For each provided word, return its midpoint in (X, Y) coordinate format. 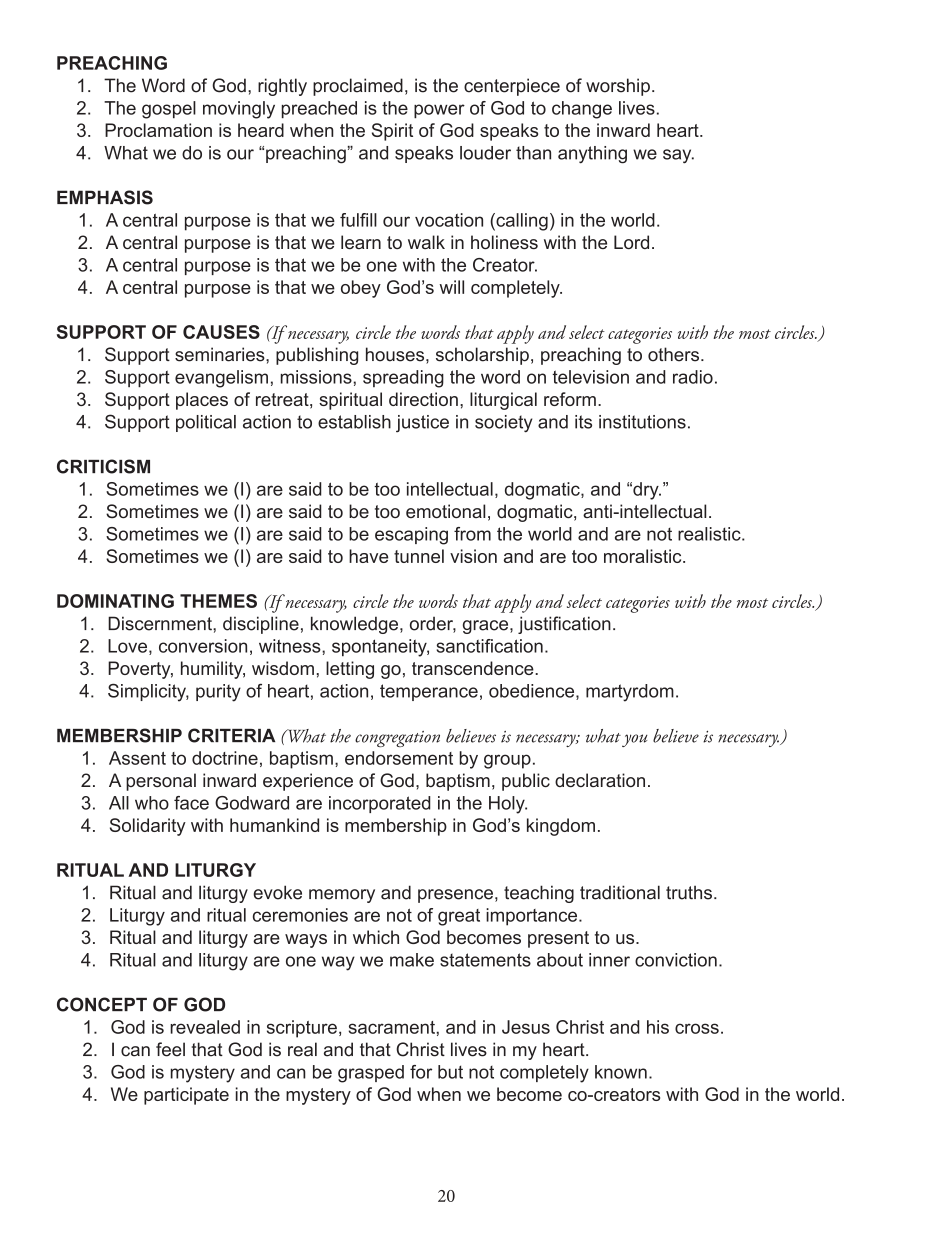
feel (170, 1049)
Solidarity (148, 827)
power (439, 111)
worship (618, 87)
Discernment (161, 623)
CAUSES (221, 332)
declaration (600, 780)
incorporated (380, 804)
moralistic (644, 556)
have (368, 556)
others (673, 354)
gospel (169, 110)
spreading (403, 379)
